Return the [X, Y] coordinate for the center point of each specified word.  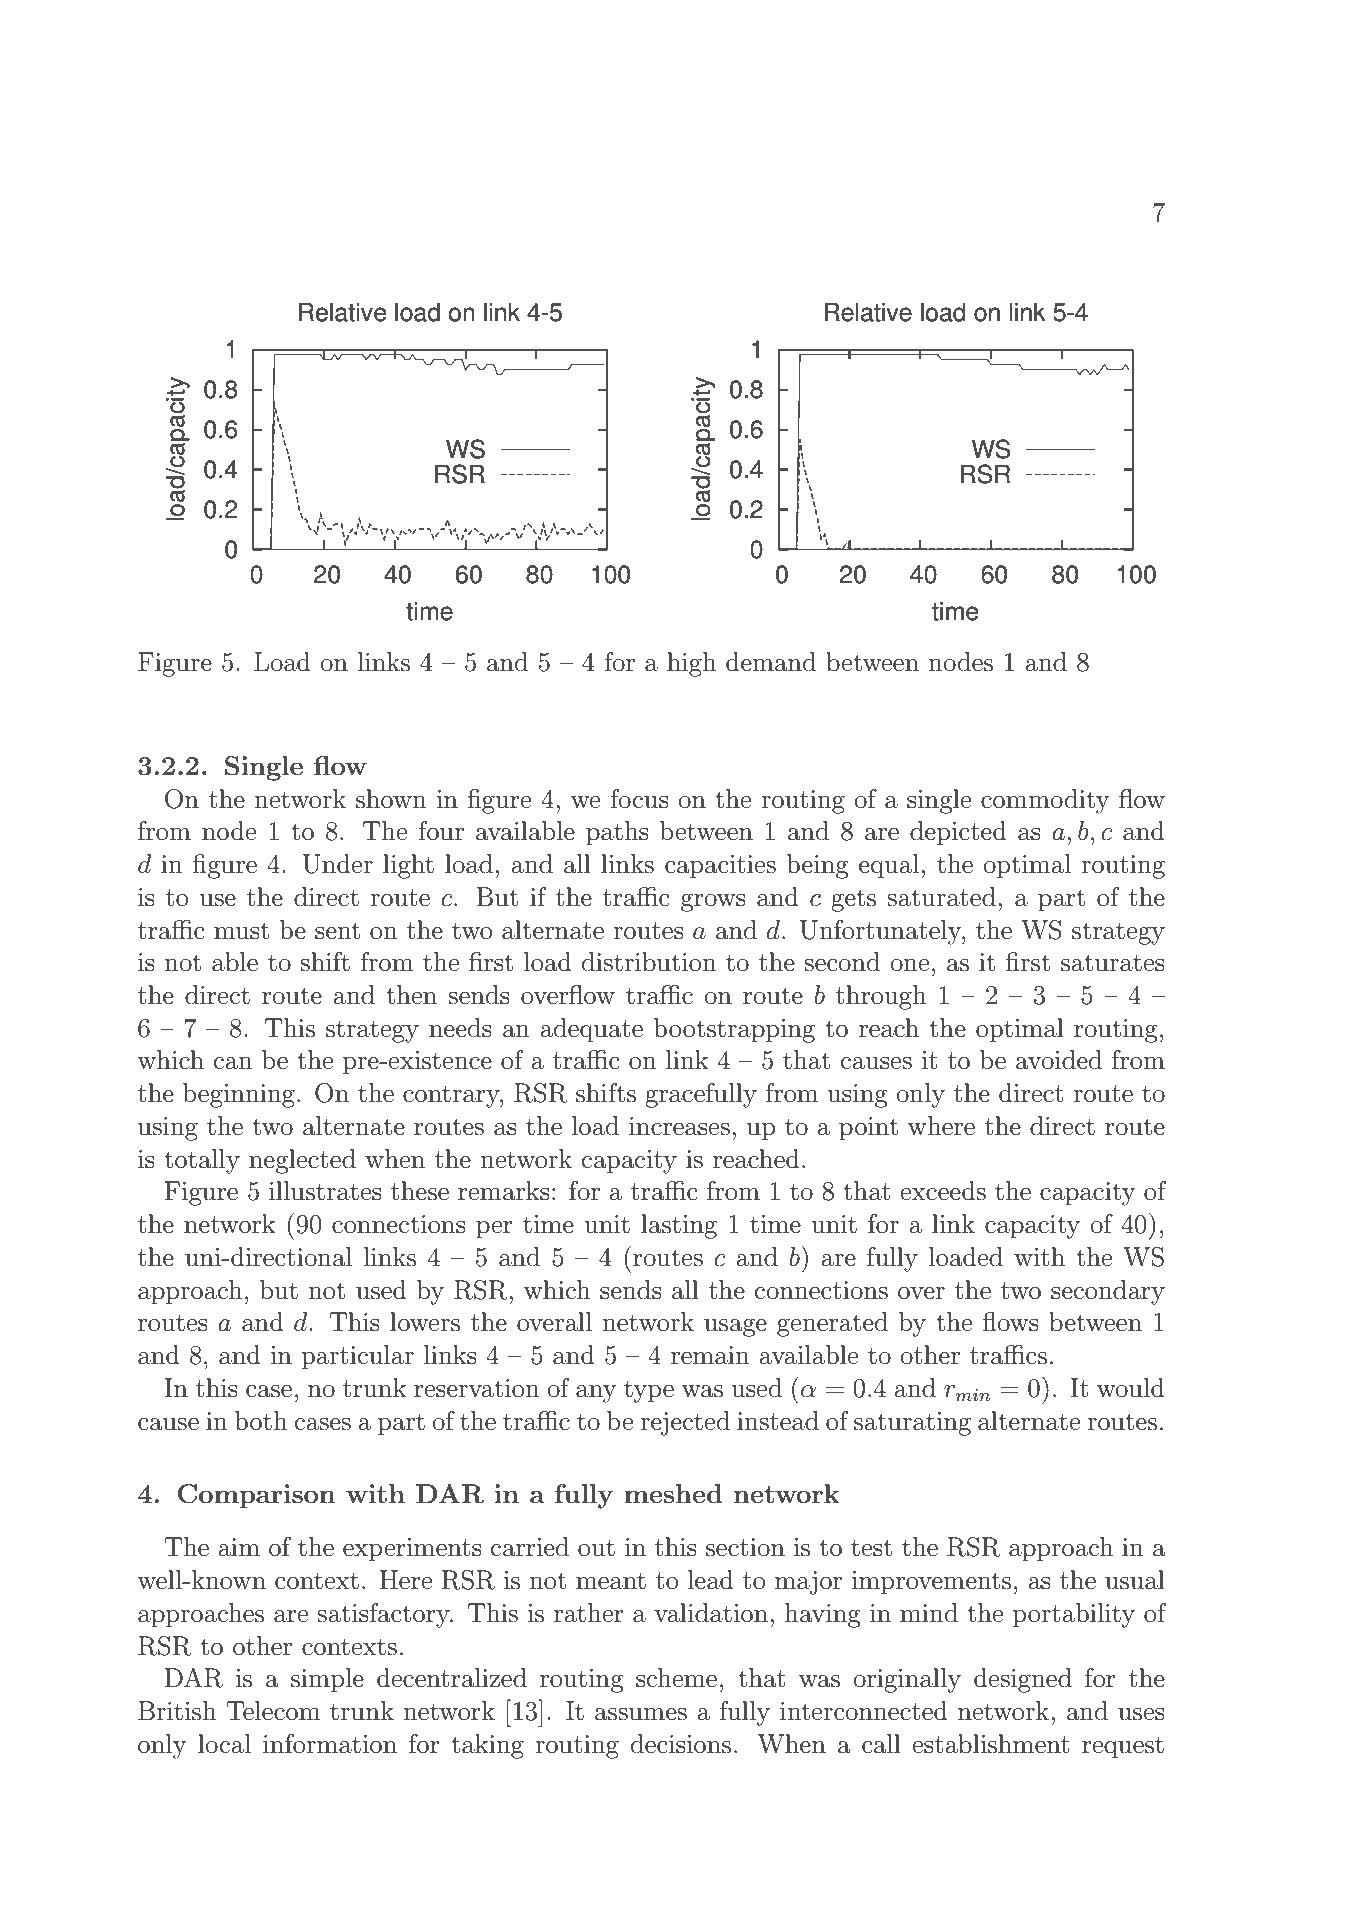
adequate [591, 1030]
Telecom [273, 1711]
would [1131, 1388]
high [691, 664]
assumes [641, 1714]
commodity [1045, 801]
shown [391, 799]
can [233, 1063]
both [261, 1421]
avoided [1059, 1060]
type [649, 1391]
